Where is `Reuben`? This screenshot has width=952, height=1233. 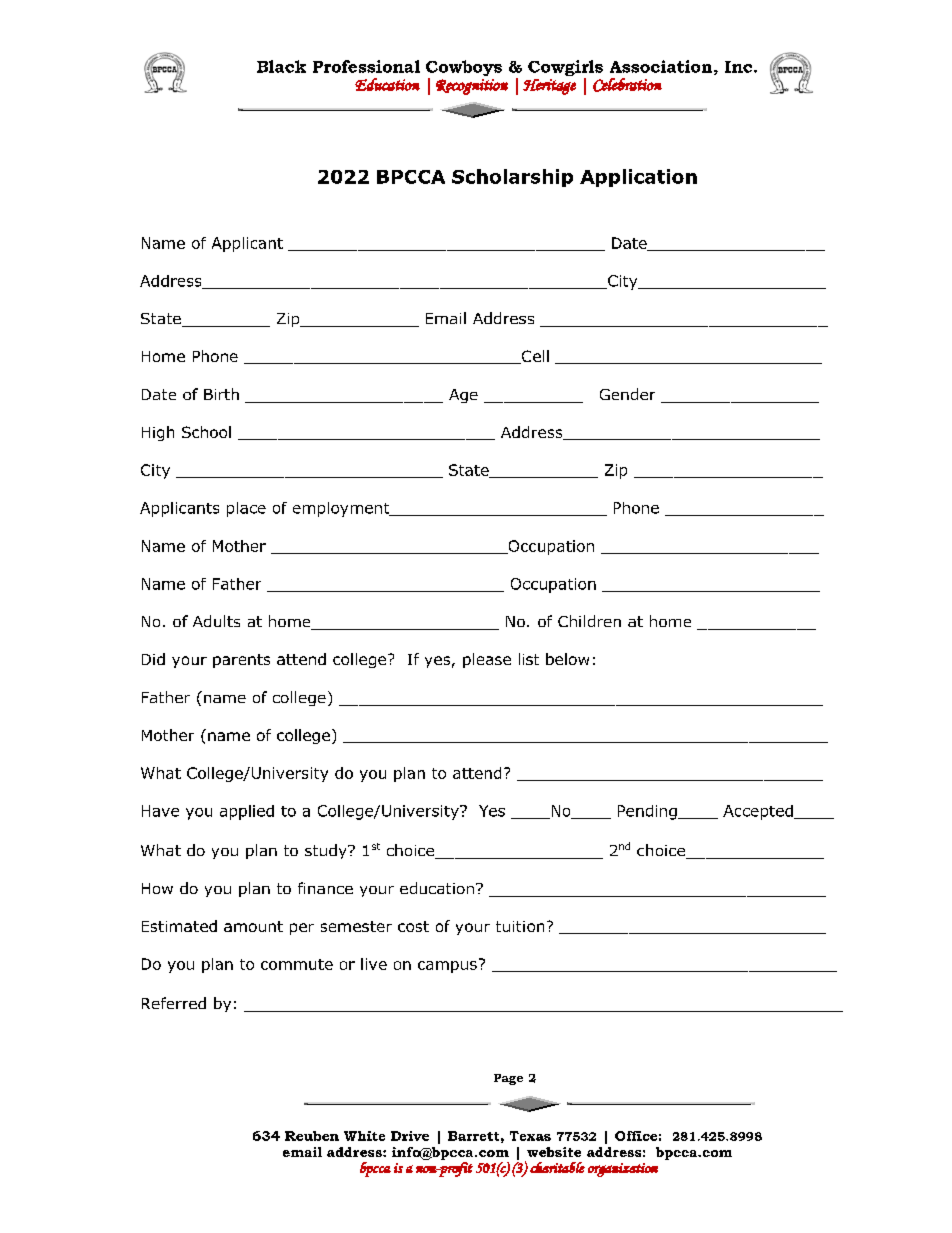
Reuben is located at coordinates (312, 1136).
